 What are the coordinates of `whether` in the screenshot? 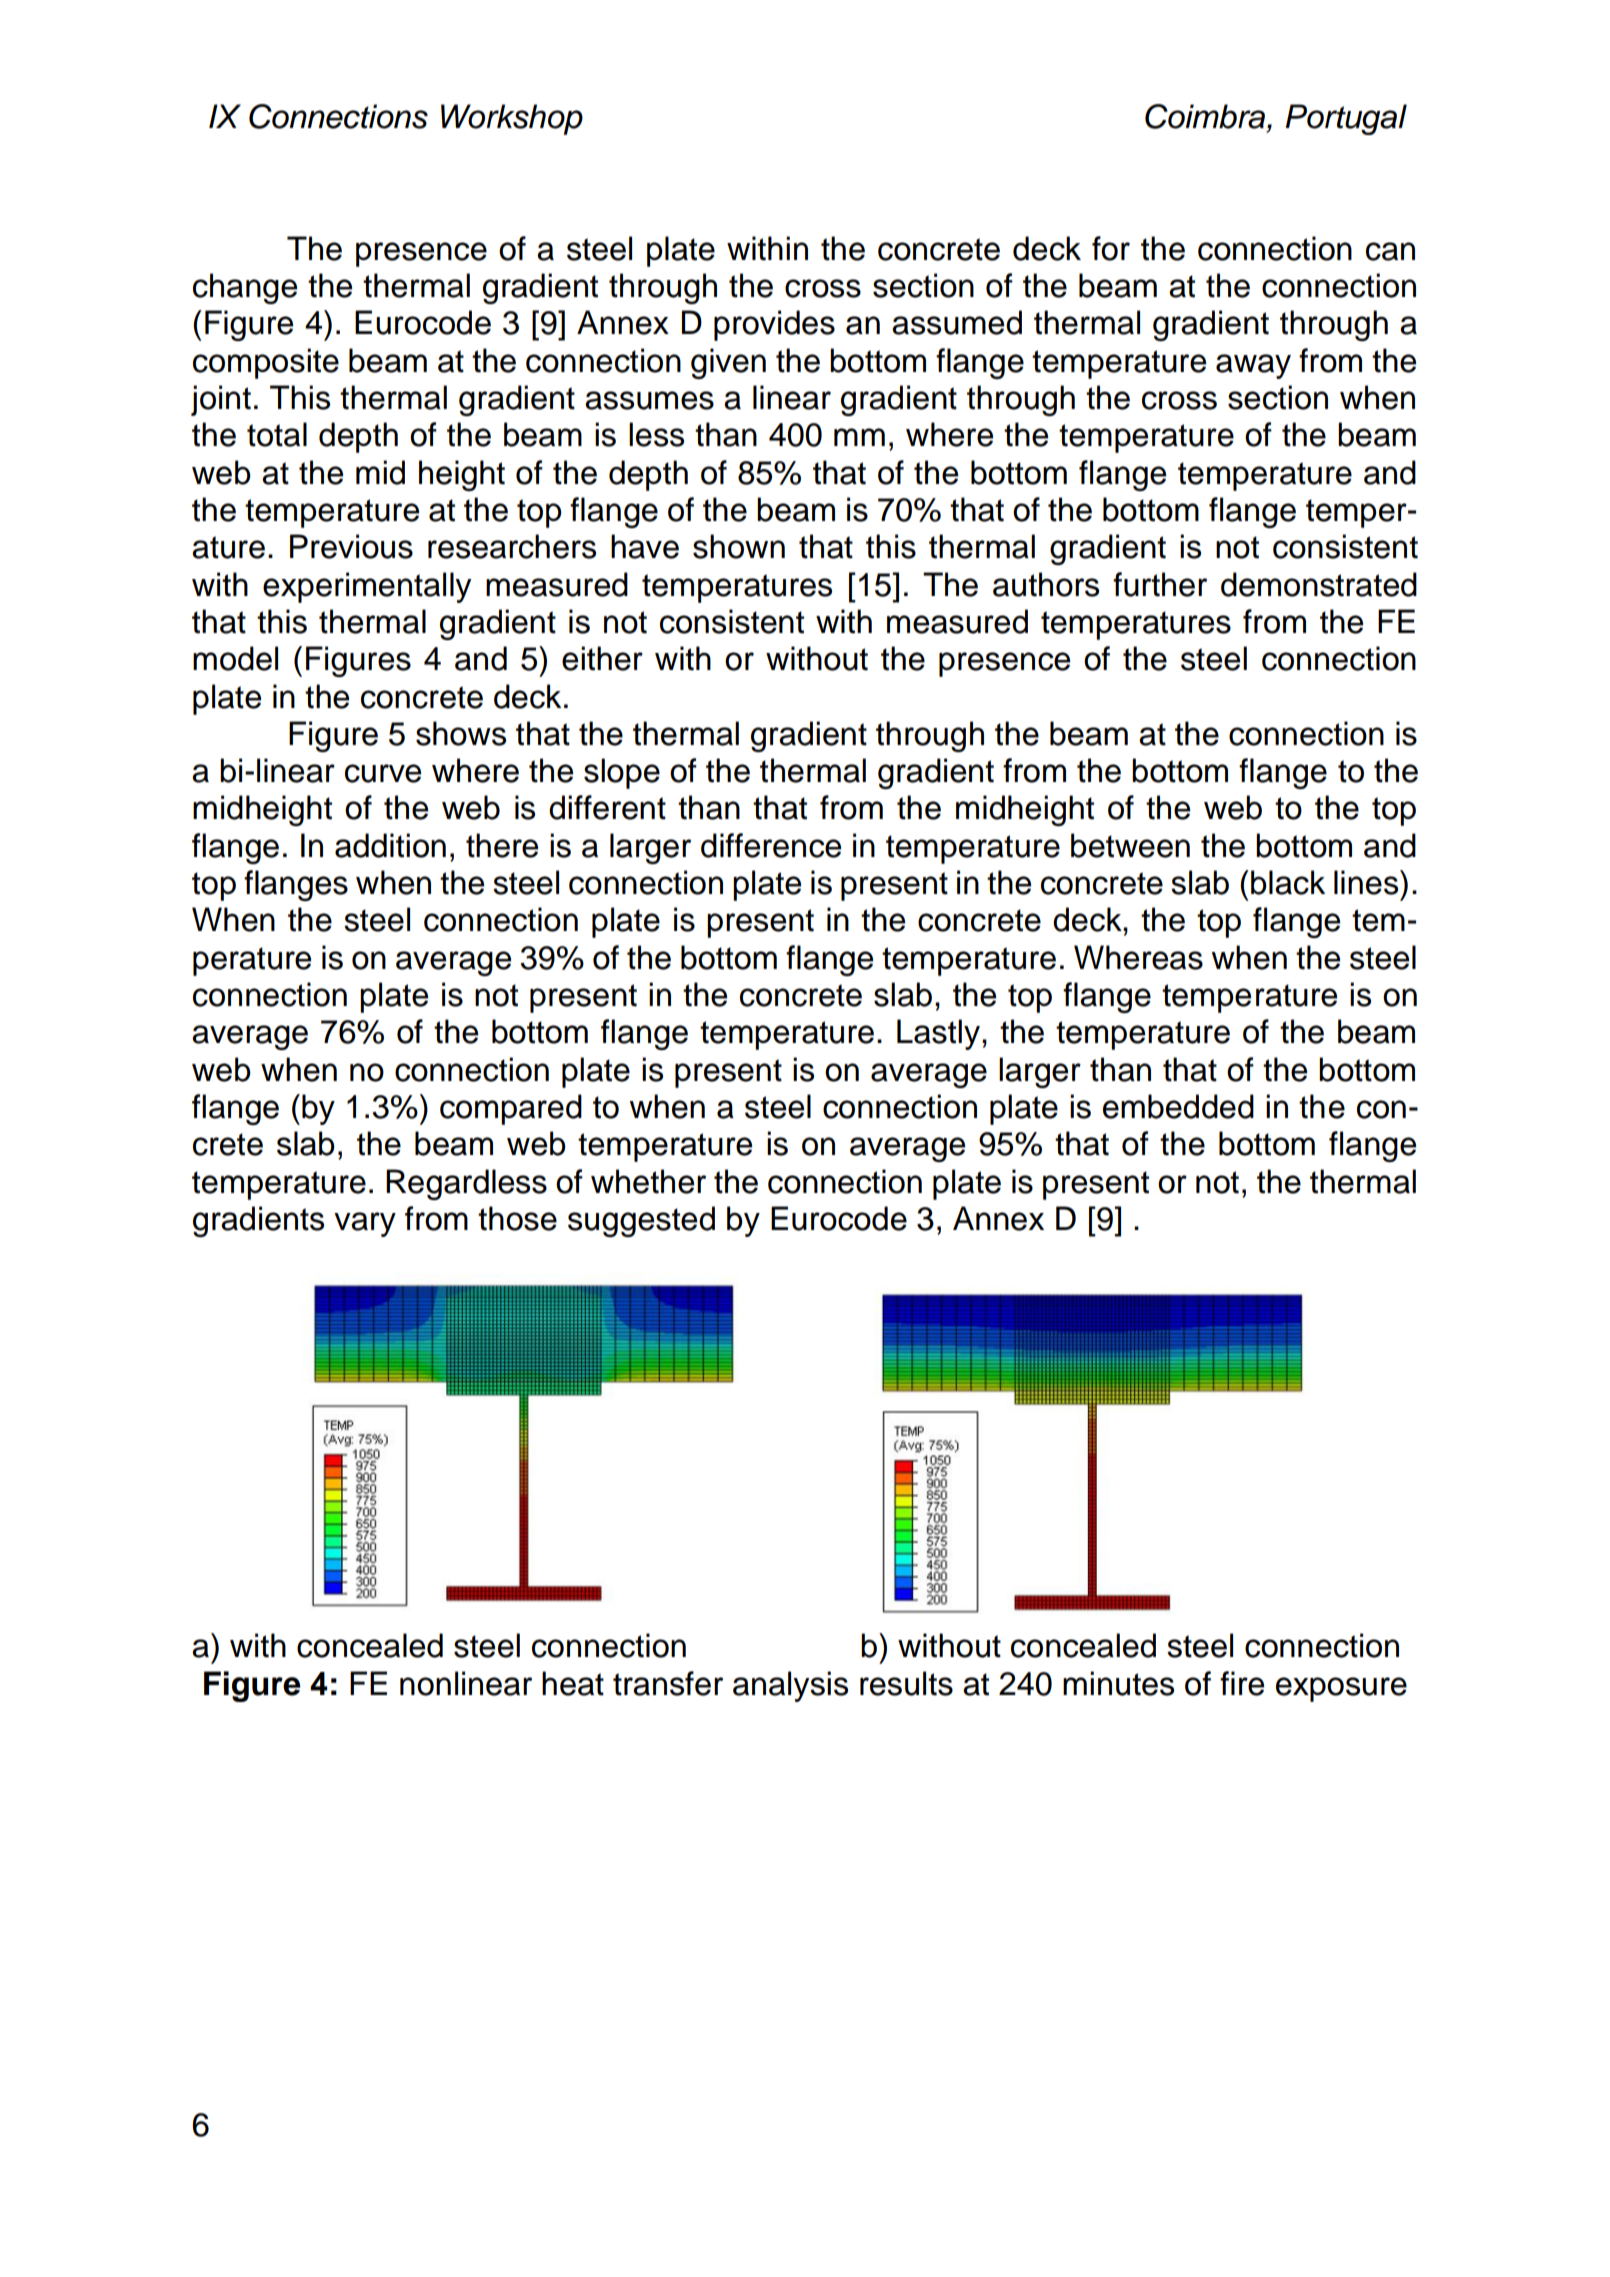 It's located at (648, 1181).
